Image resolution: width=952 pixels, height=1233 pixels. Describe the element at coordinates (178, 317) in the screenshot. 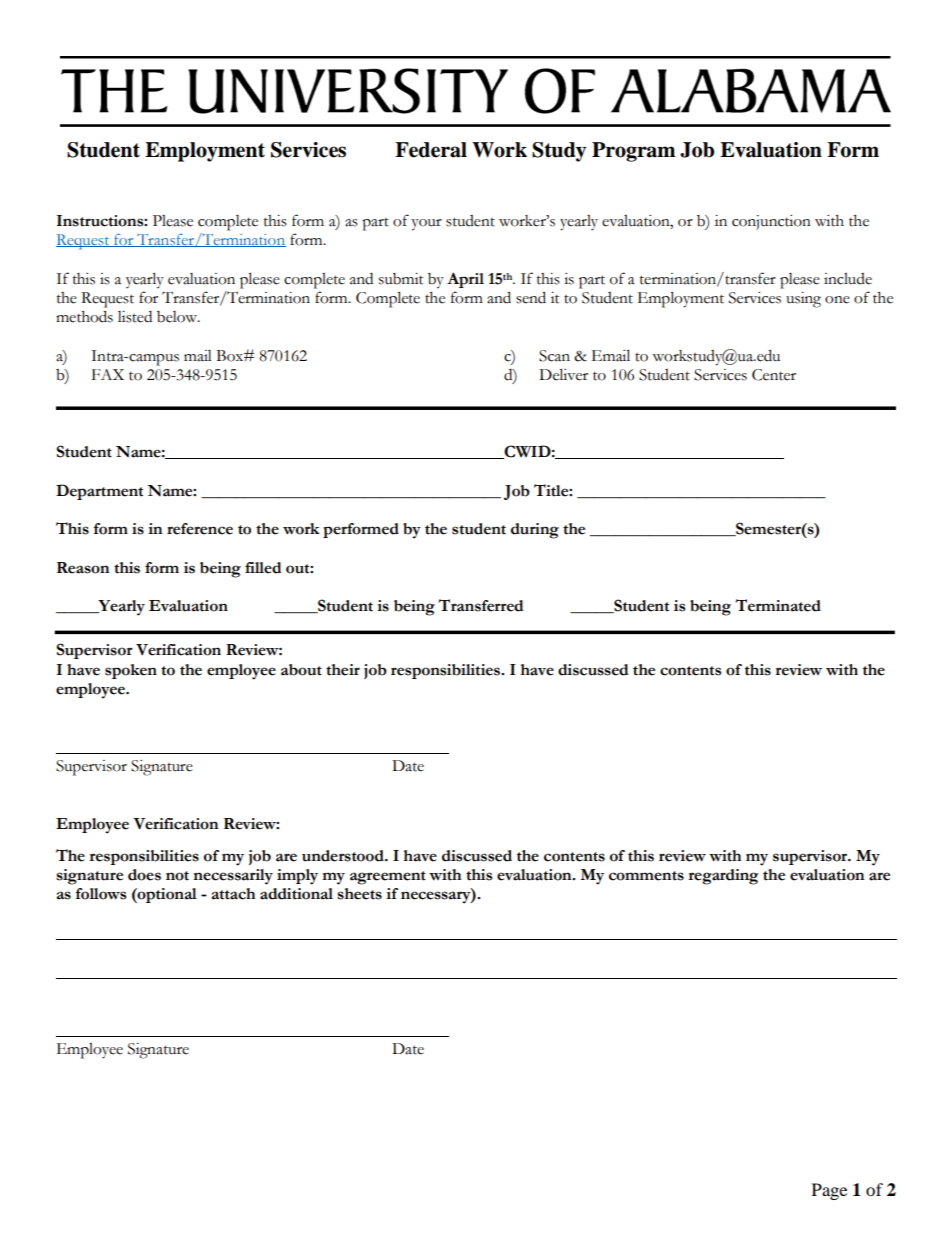

I see `below` at that location.
